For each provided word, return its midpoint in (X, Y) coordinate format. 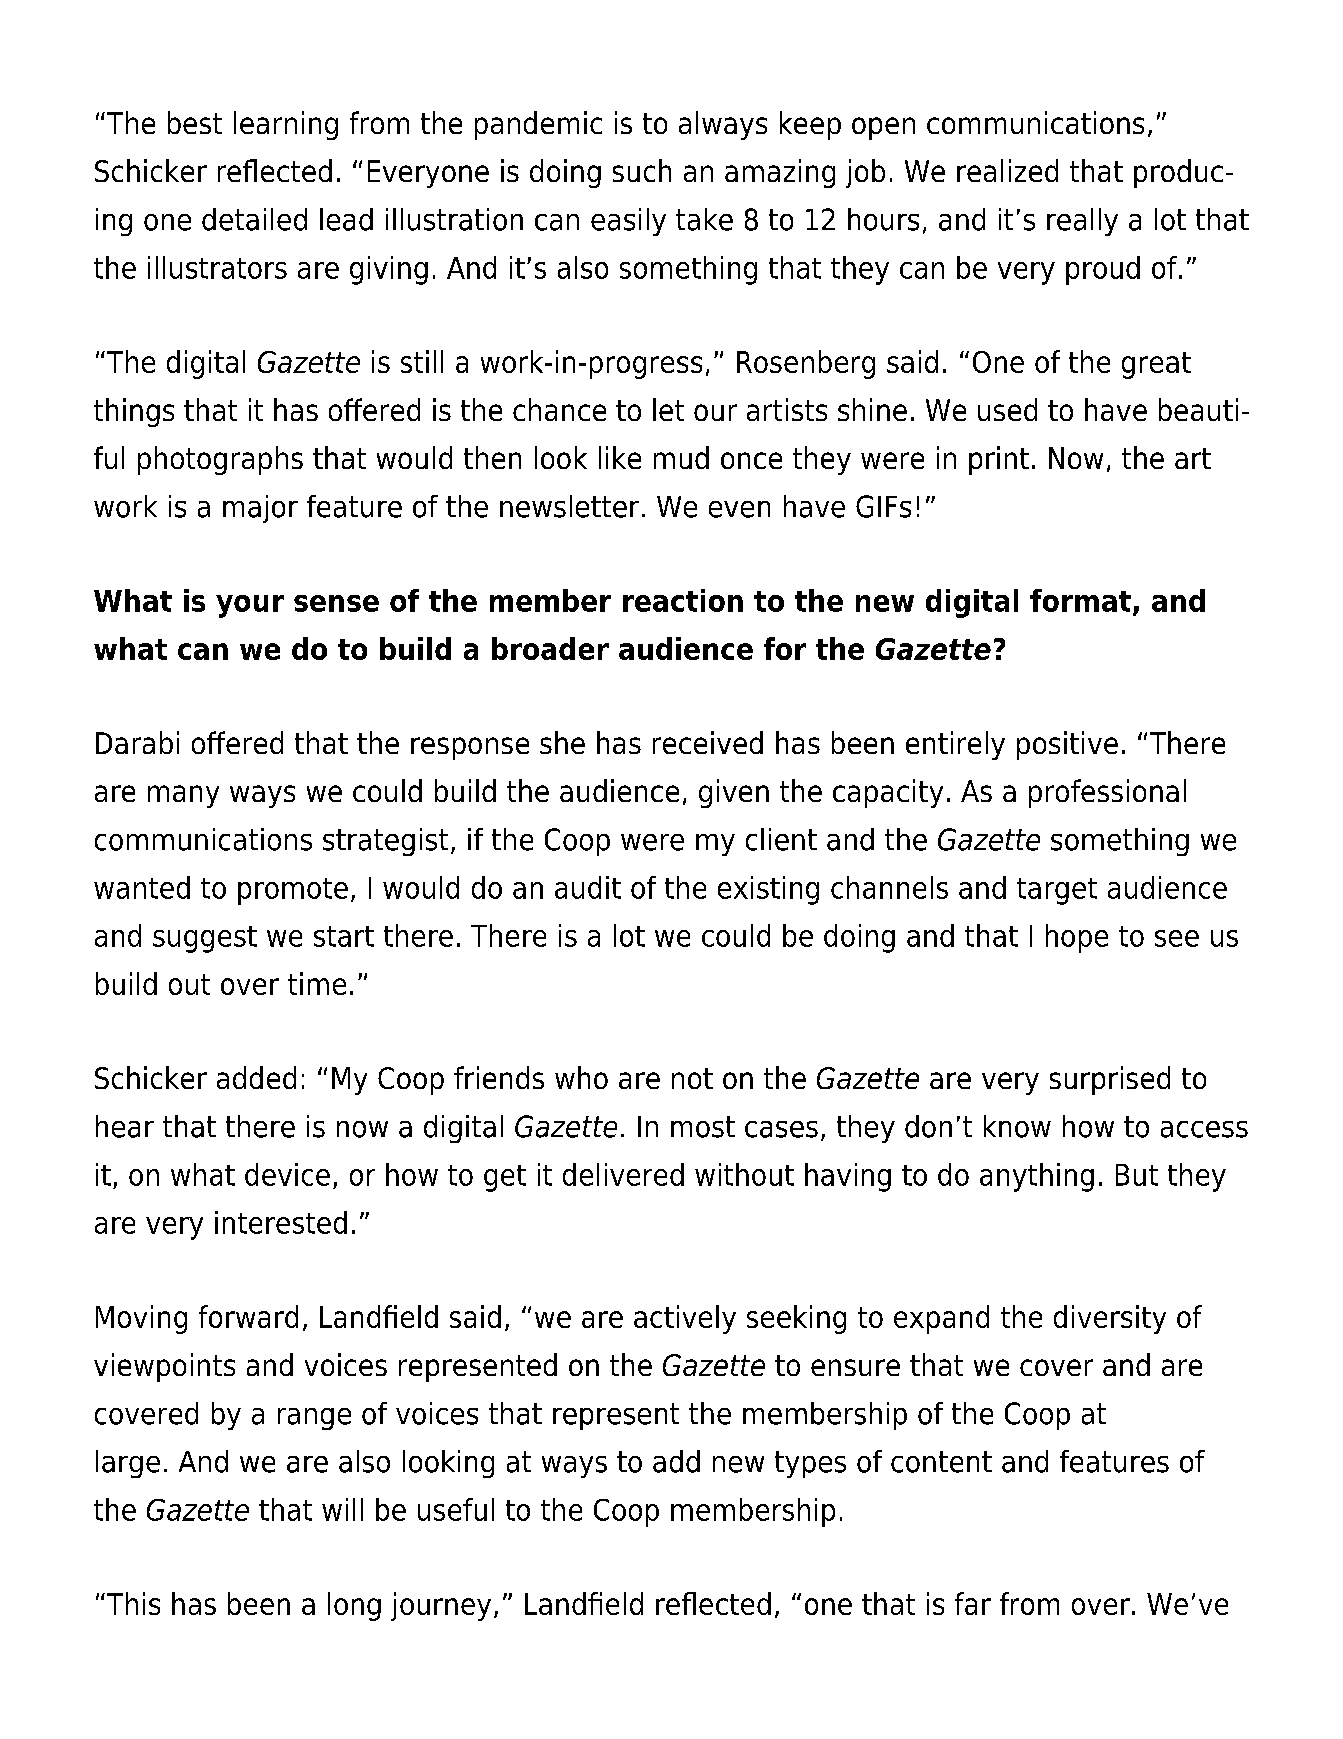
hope (1077, 938)
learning (286, 125)
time (317, 983)
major (260, 509)
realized (1007, 170)
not (692, 1078)
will (342, 1509)
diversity (1110, 1319)
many (183, 796)
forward (248, 1316)
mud (681, 457)
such (642, 170)
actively (685, 1319)
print (999, 460)
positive (1067, 745)
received (708, 742)
